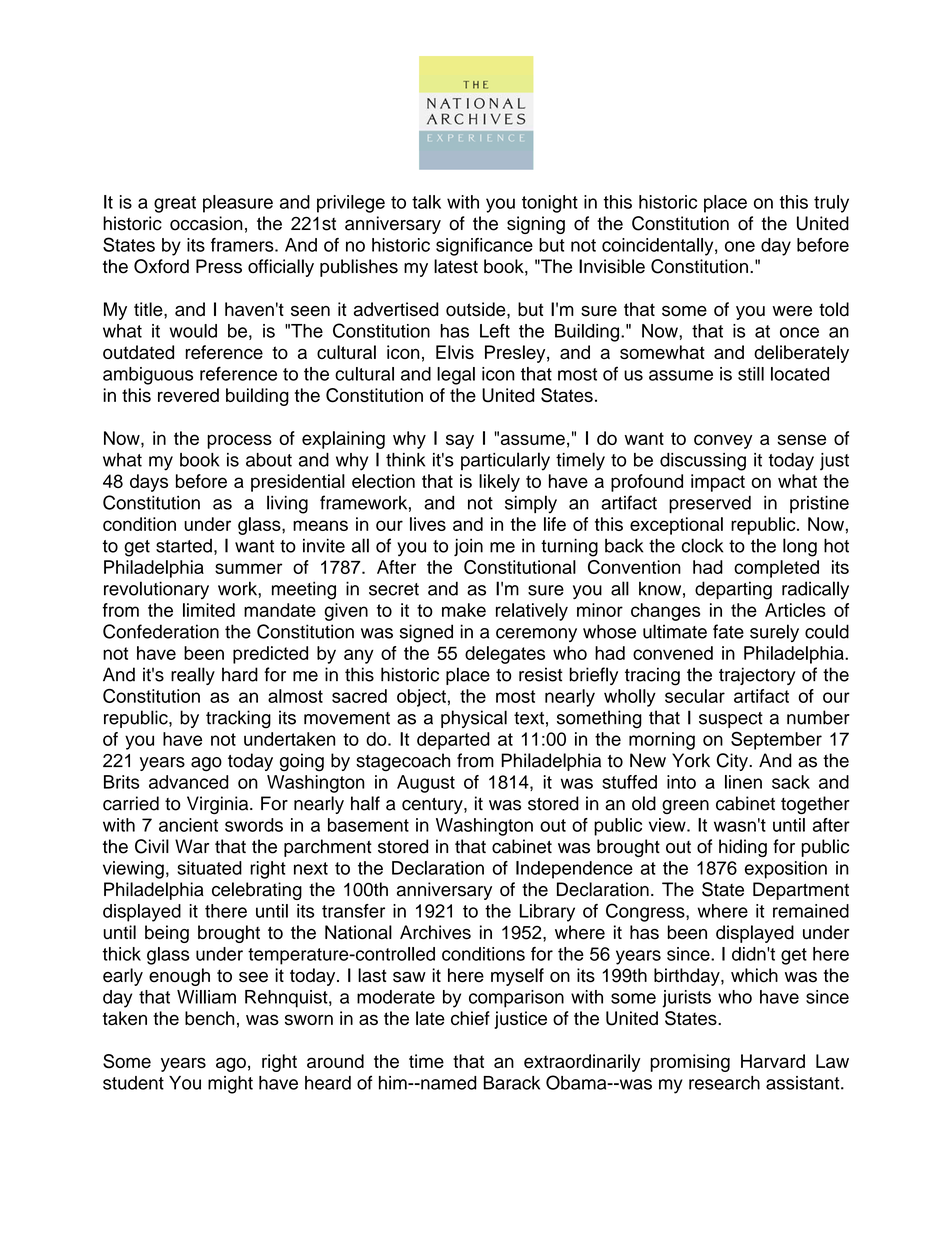 The image size is (952, 1233). I want to click on significance, so click(484, 247).
